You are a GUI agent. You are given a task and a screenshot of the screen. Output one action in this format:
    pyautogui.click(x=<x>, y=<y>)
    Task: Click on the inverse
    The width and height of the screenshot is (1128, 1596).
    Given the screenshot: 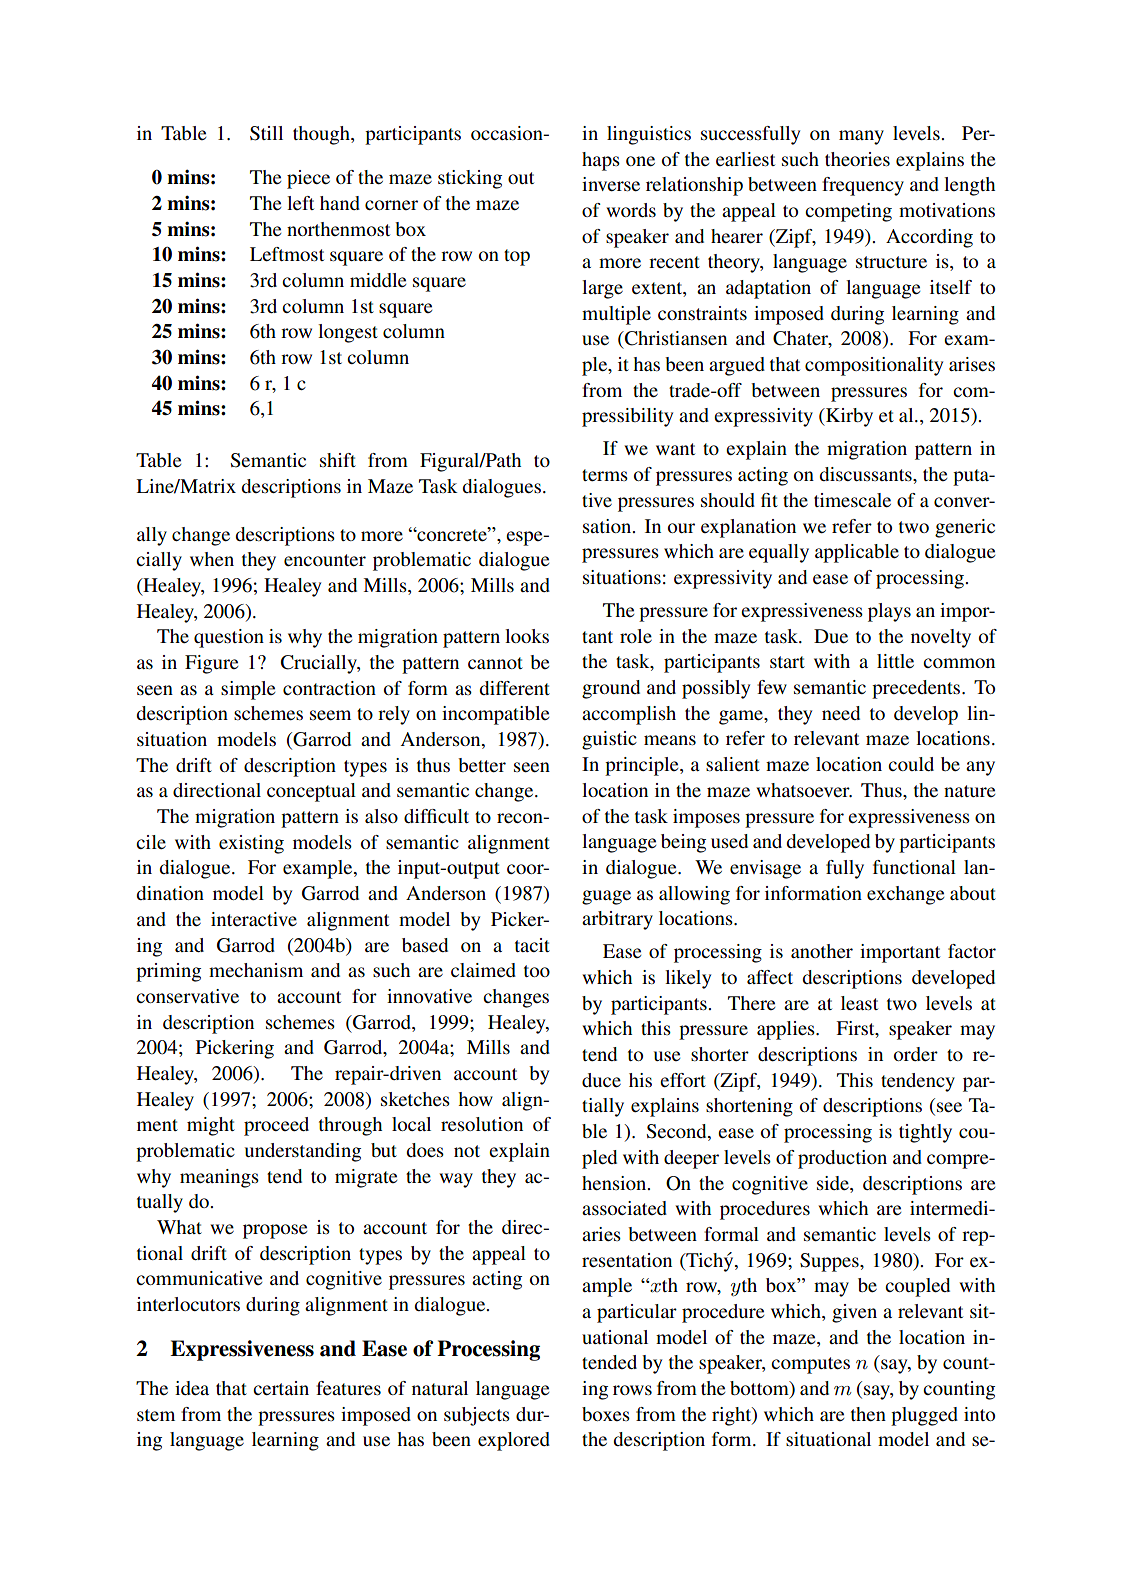 What is the action you would take?
    pyautogui.click(x=611, y=184)
